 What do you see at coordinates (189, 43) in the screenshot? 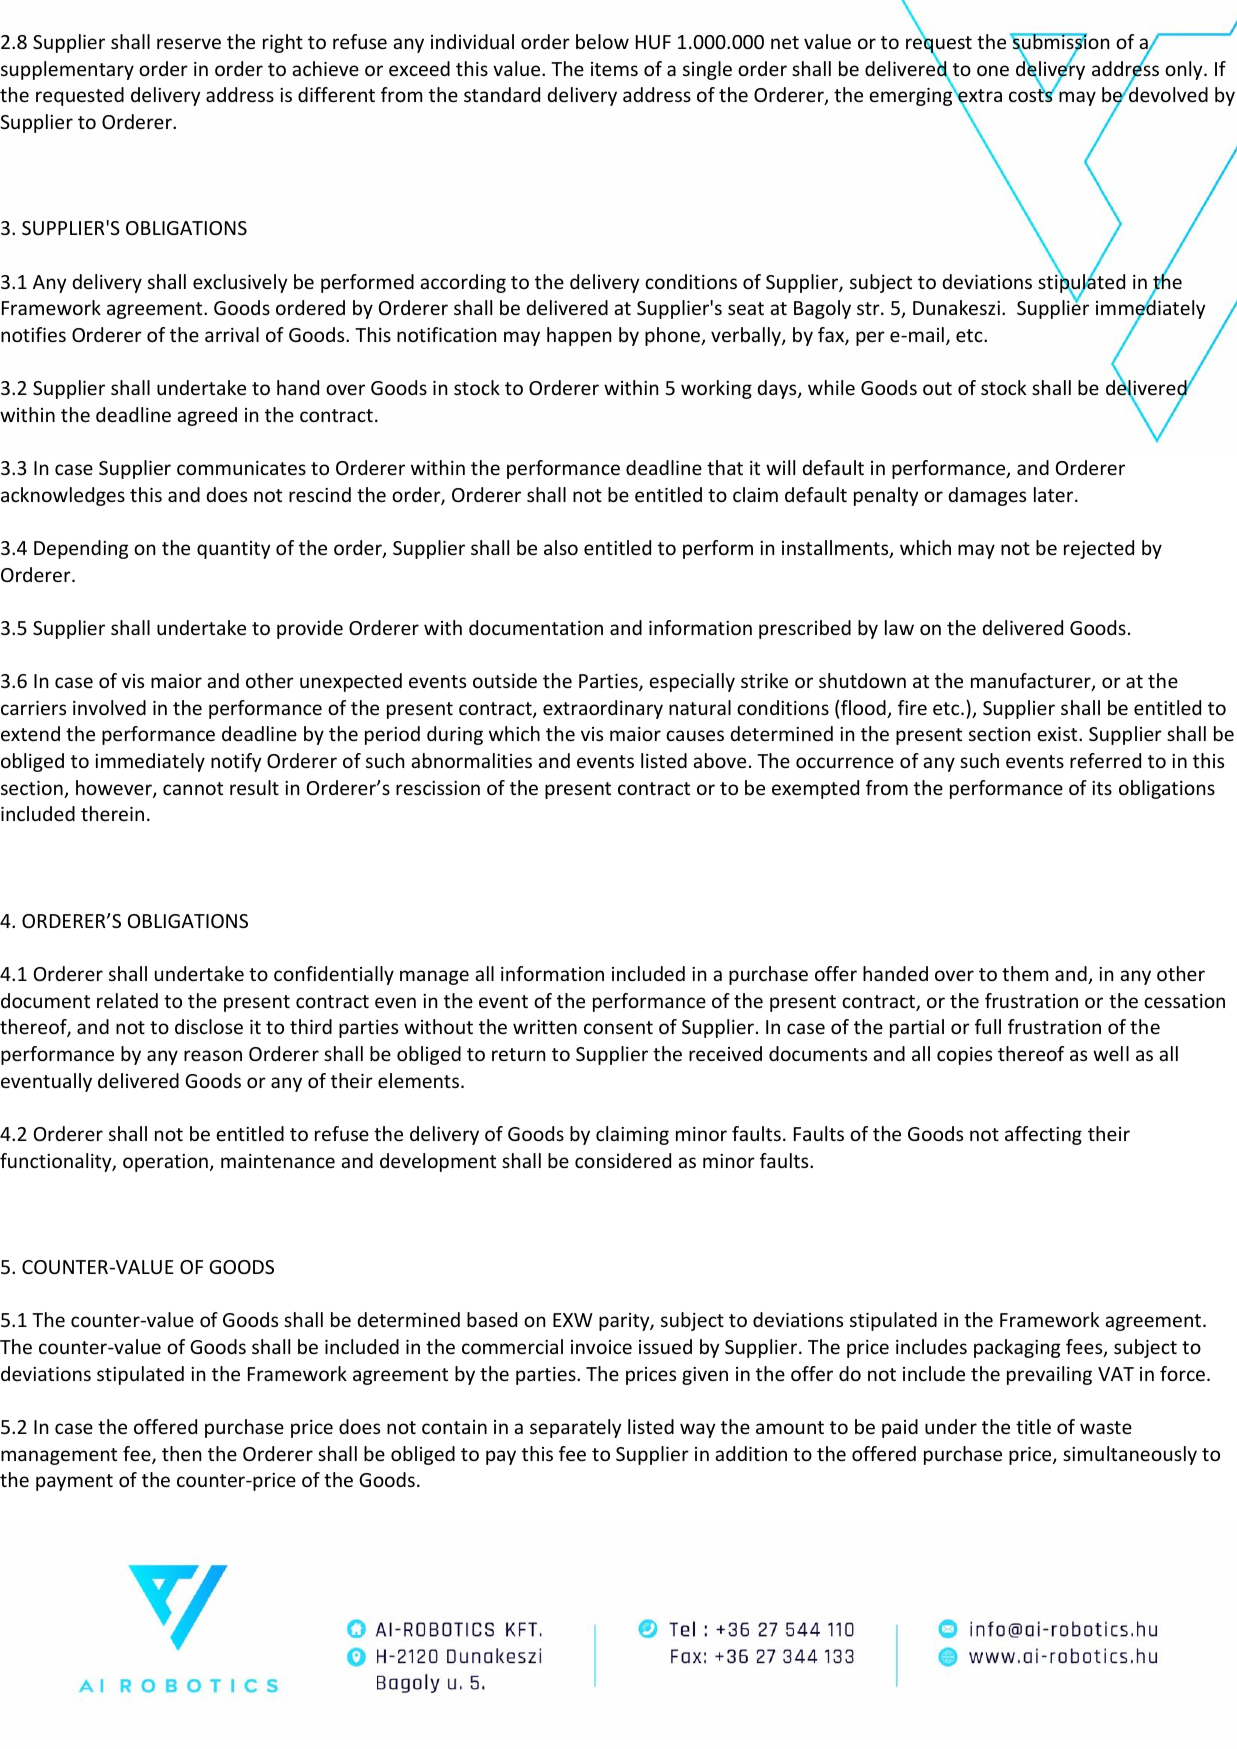
I see `reserve` at bounding box center [189, 43].
